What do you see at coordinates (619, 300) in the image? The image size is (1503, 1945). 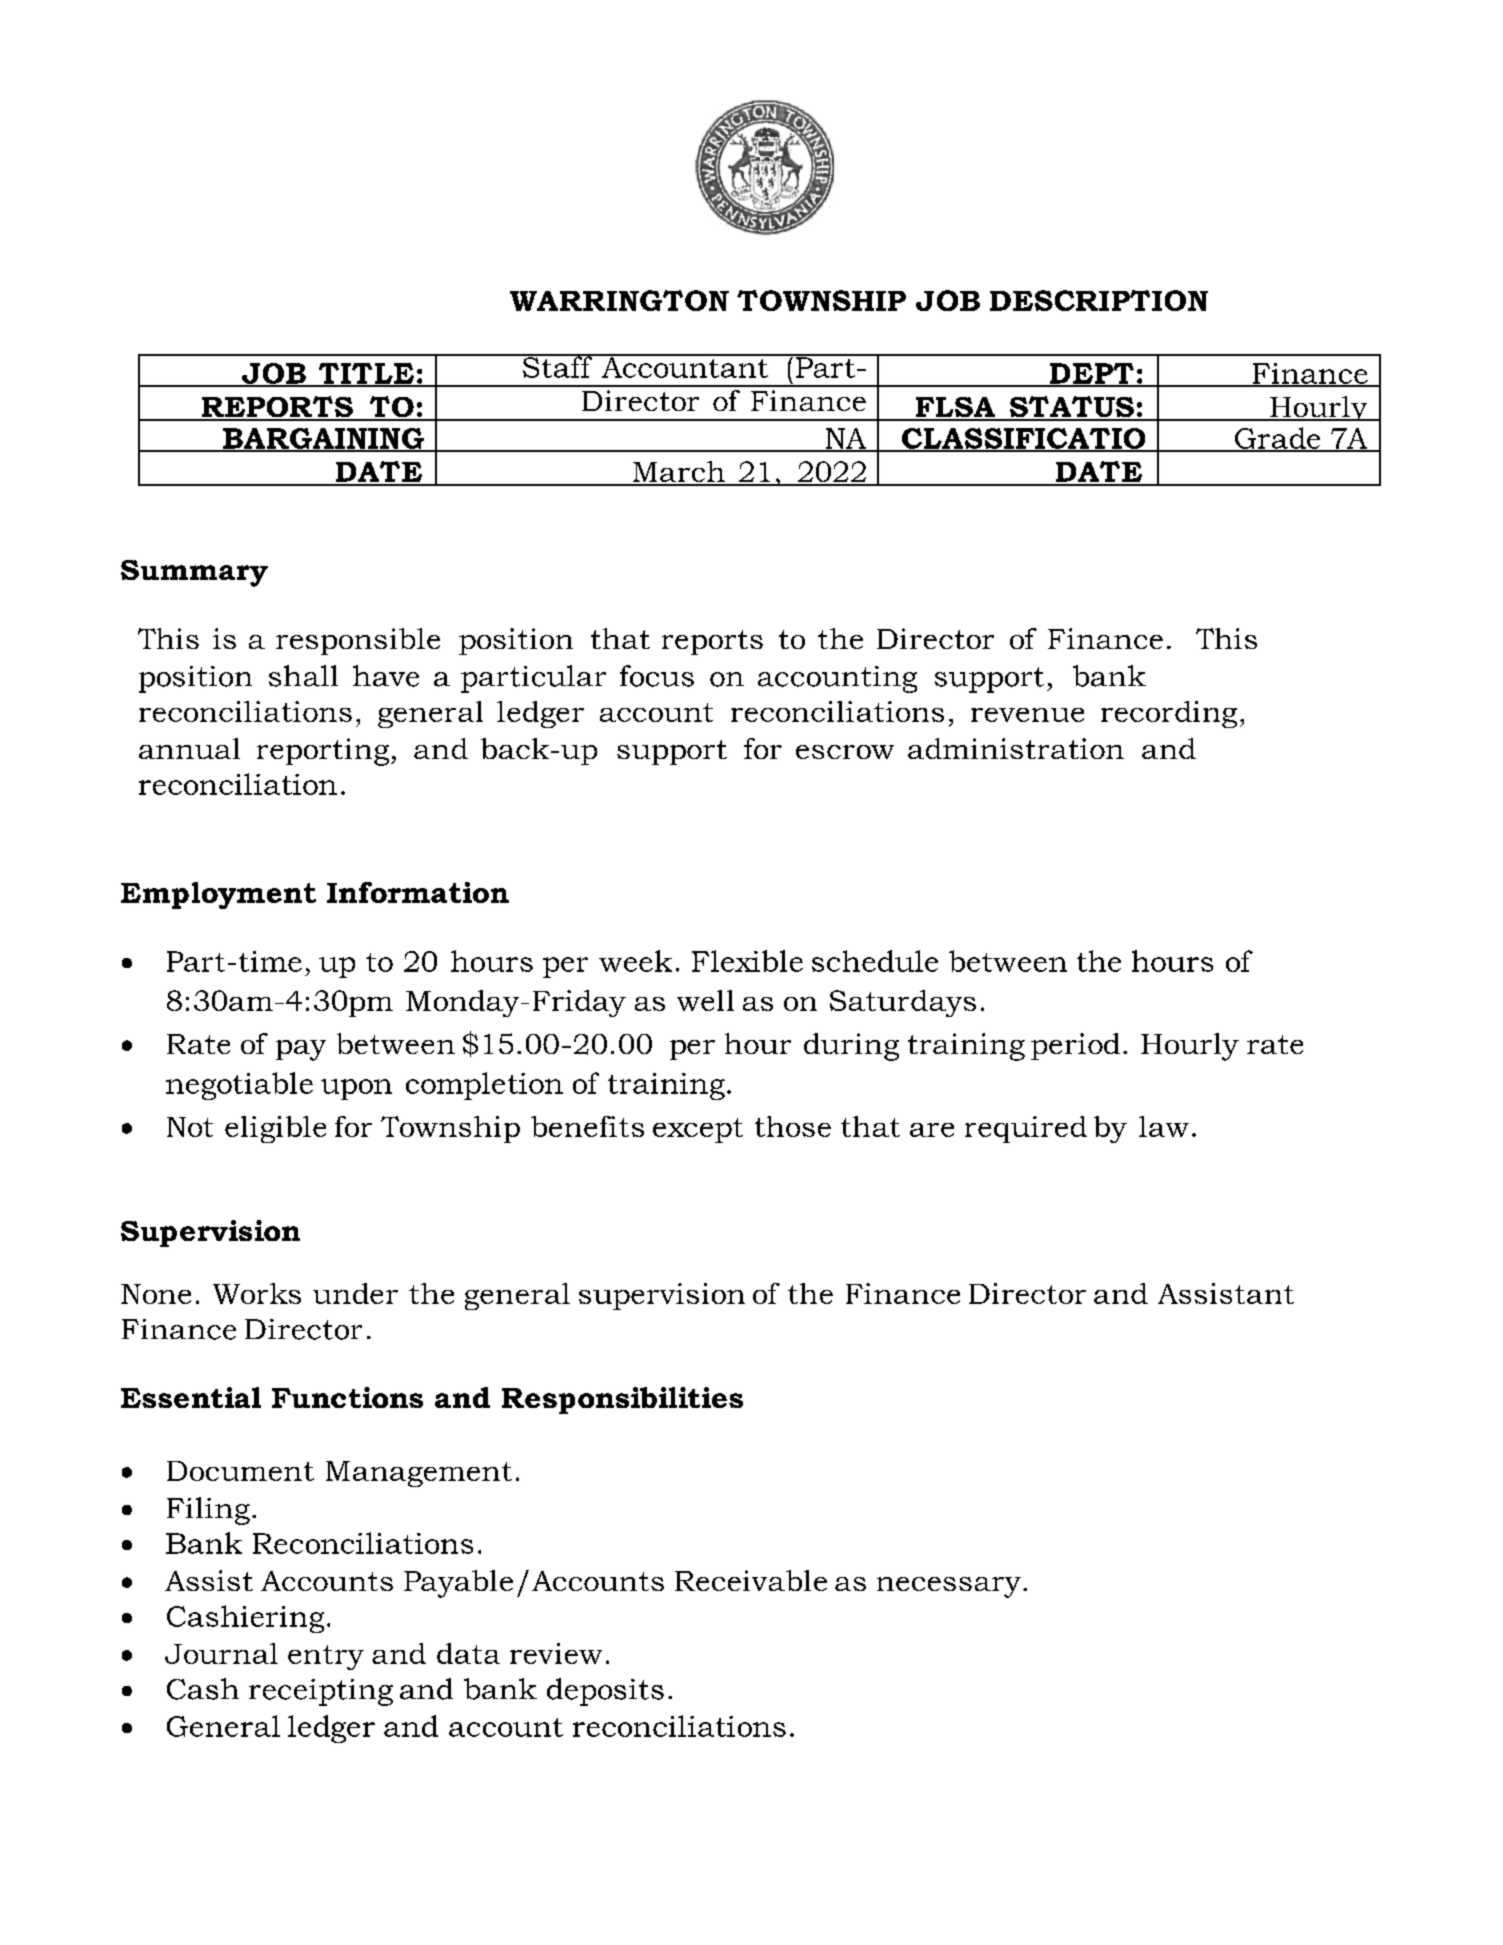 I see `WARRINGTON` at bounding box center [619, 300].
